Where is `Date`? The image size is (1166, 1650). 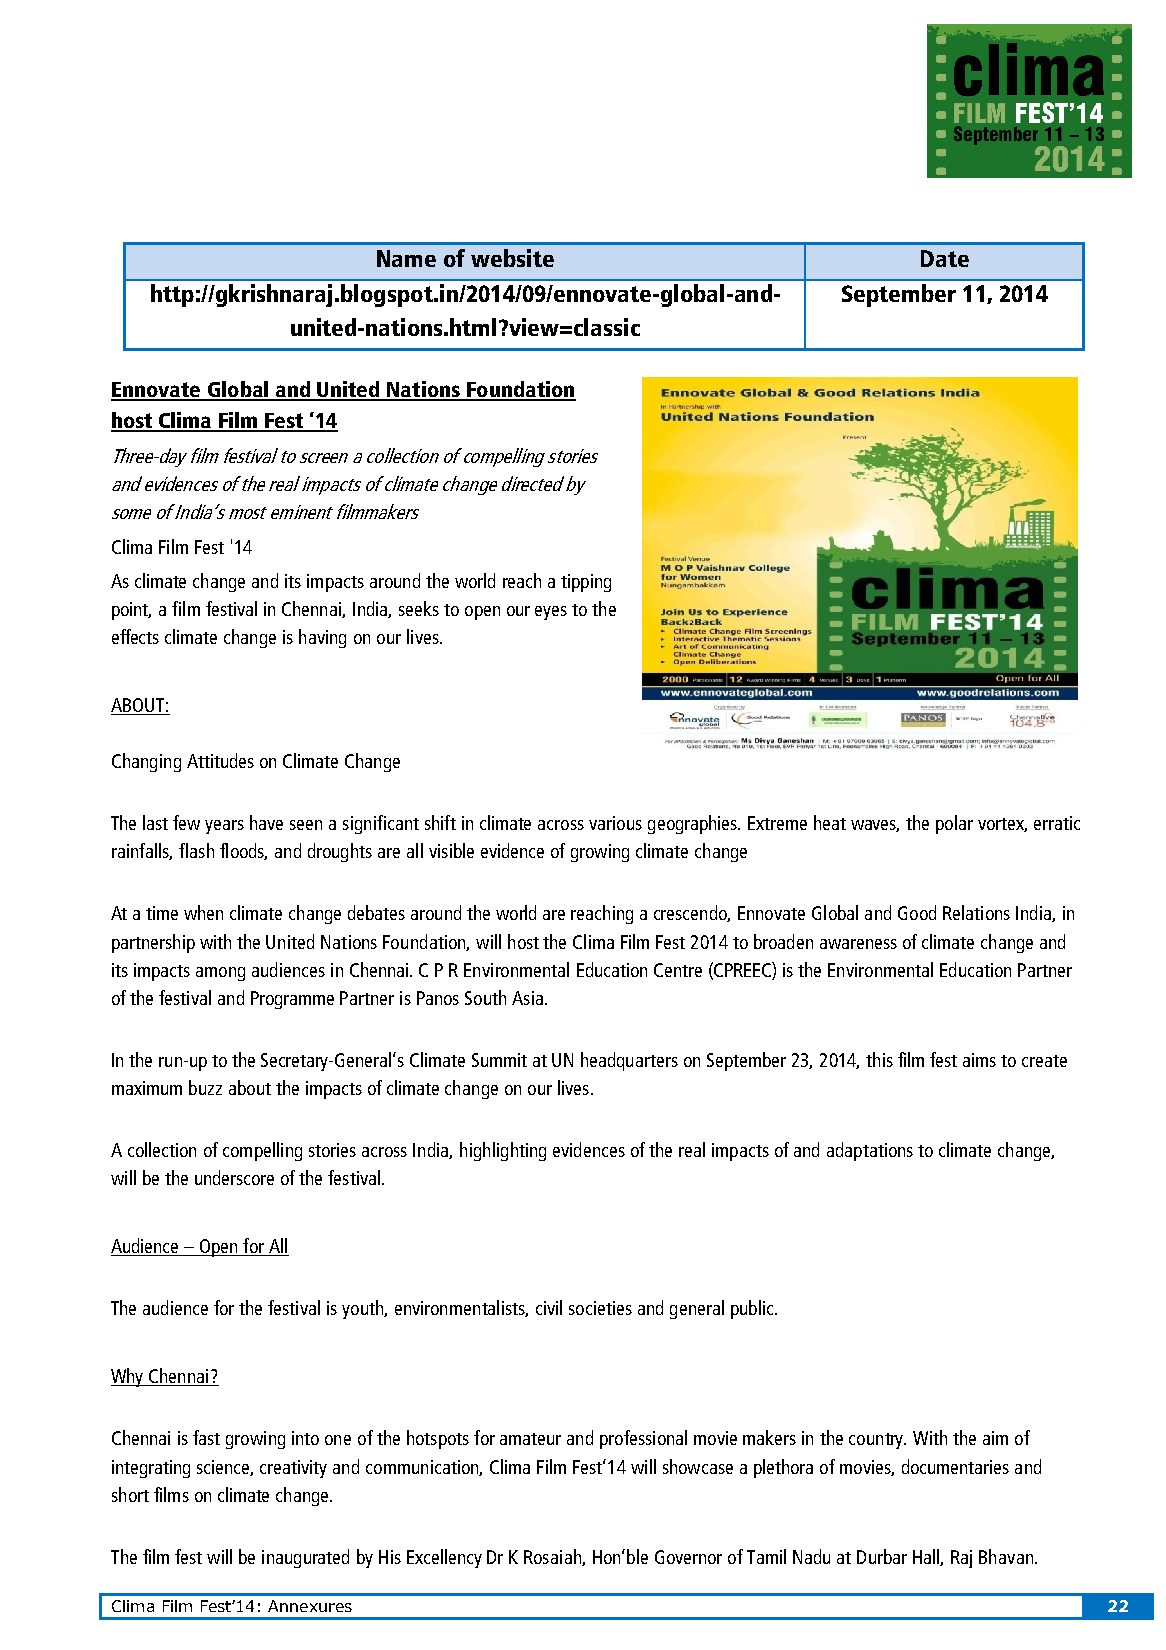
Date is located at coordinates (945, 258).
